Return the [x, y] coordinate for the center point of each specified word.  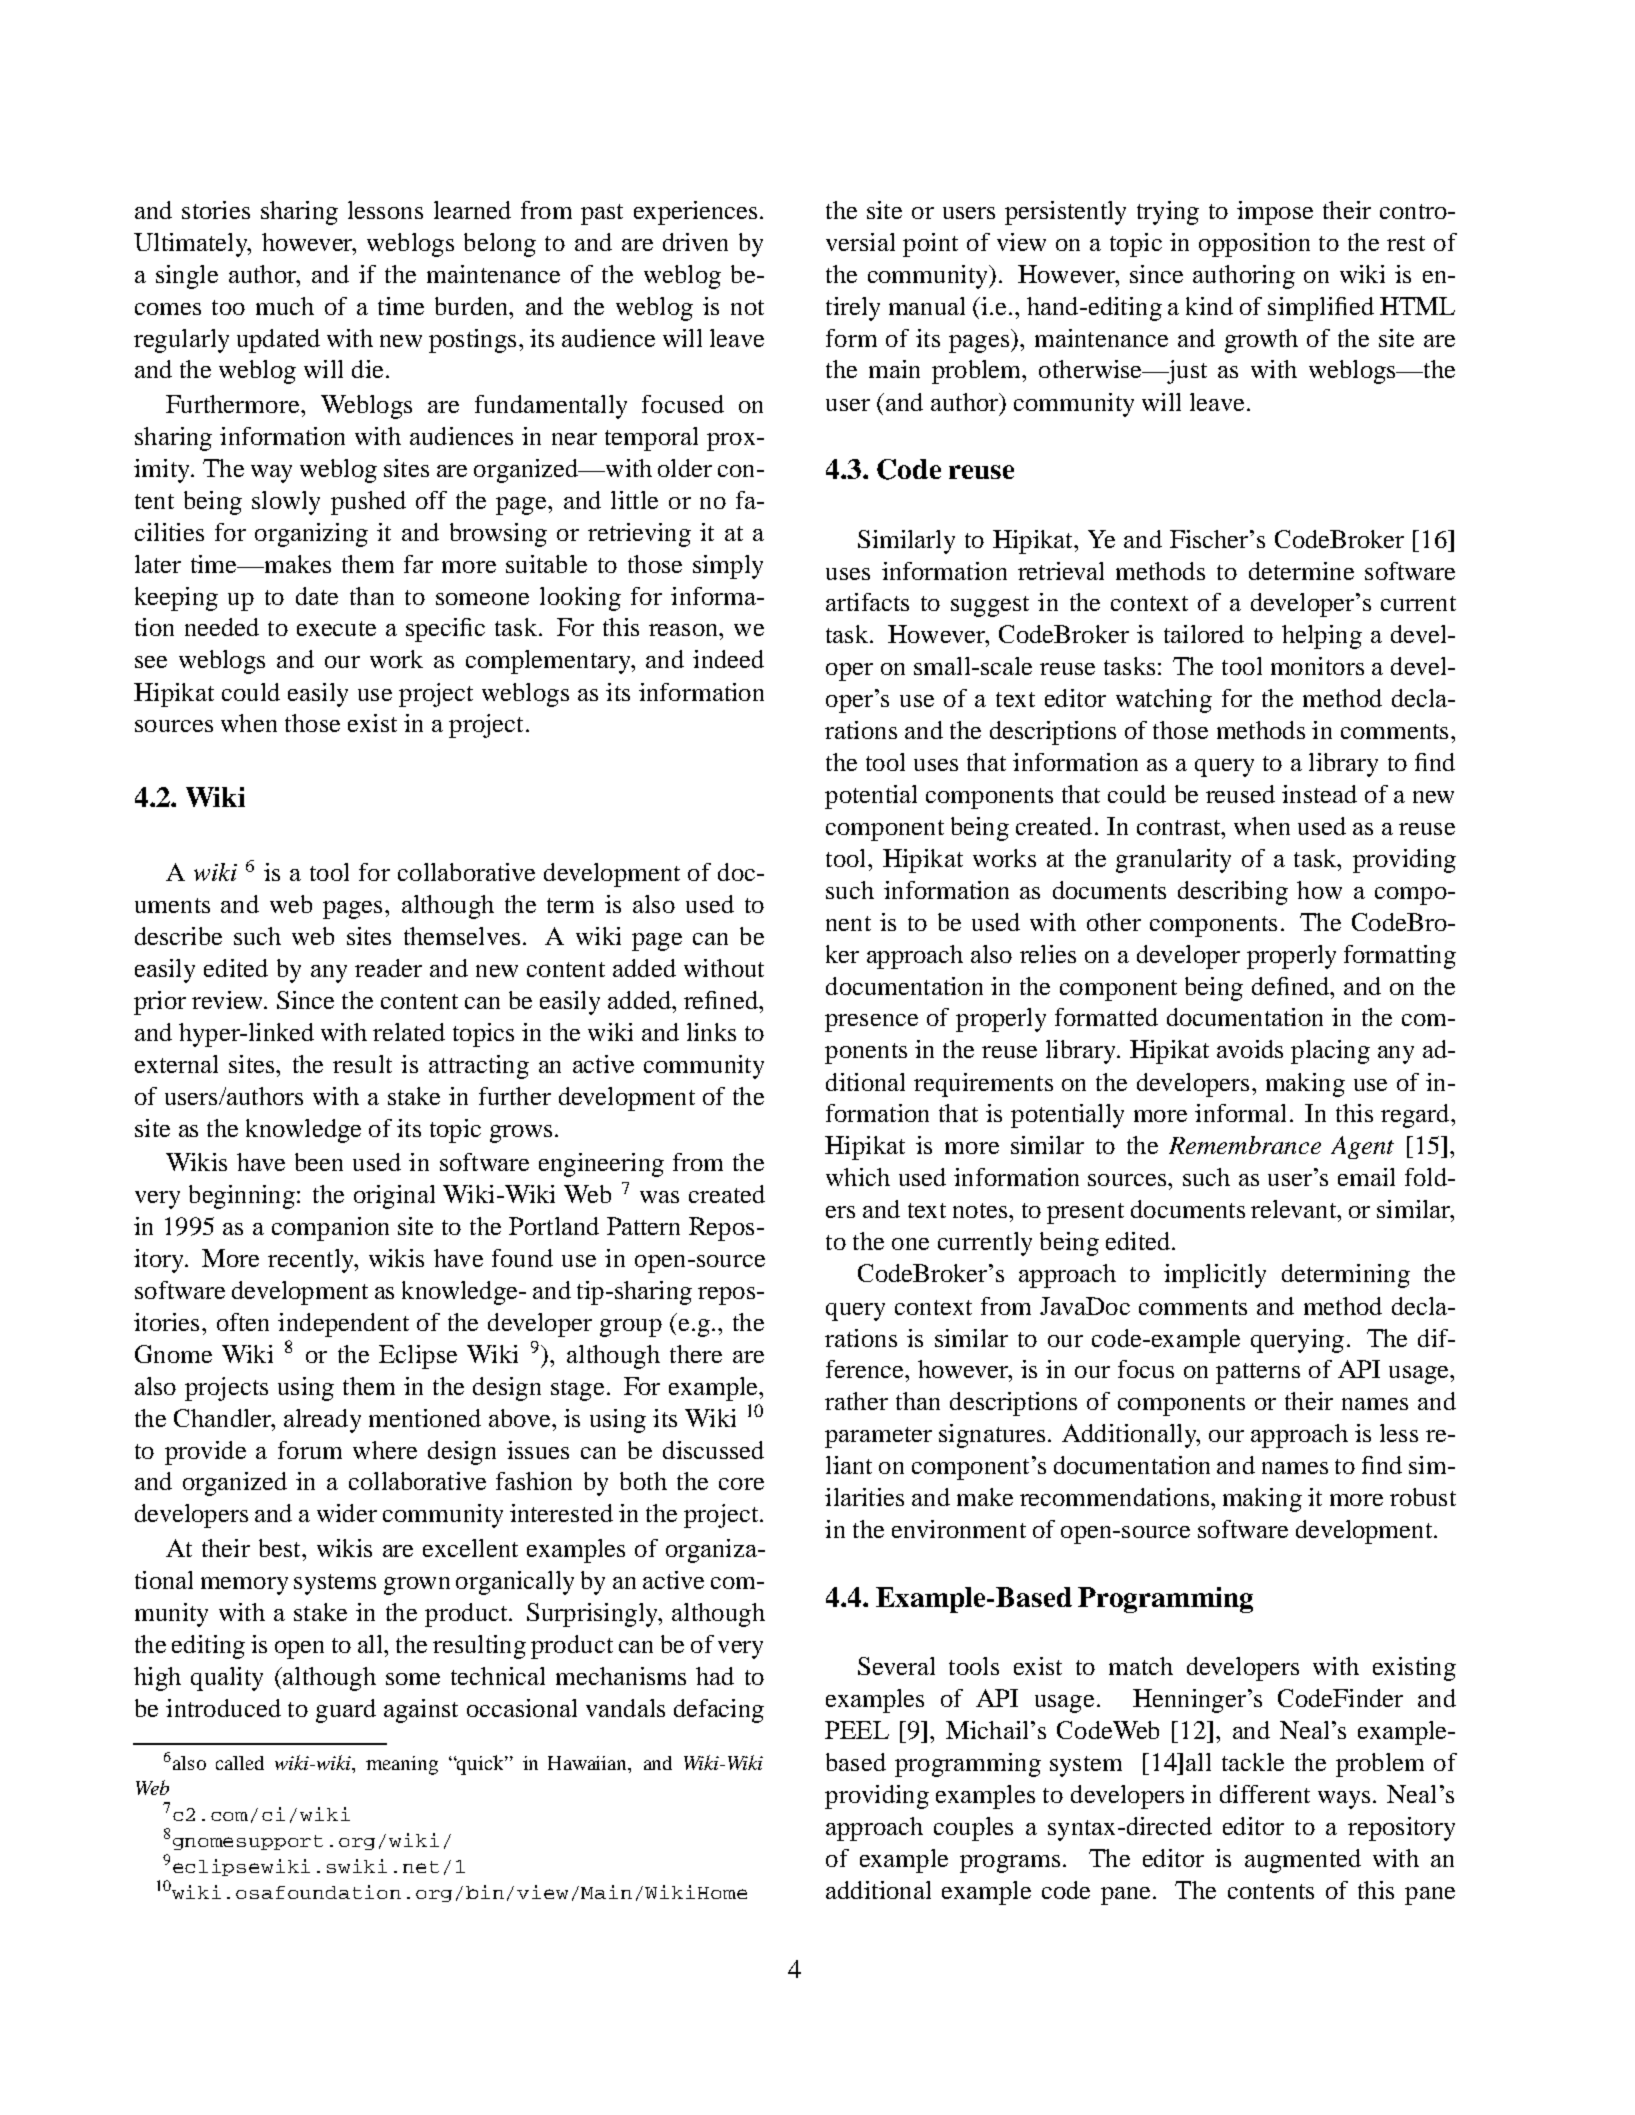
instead [1319, 794]
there [696, 1354]
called [240, 1763]
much [285, 306]
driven [695, 242]
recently [312, 1261]
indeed [728, 659]
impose [1275, 213]
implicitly [1215, 1276]
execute [336, 628]
